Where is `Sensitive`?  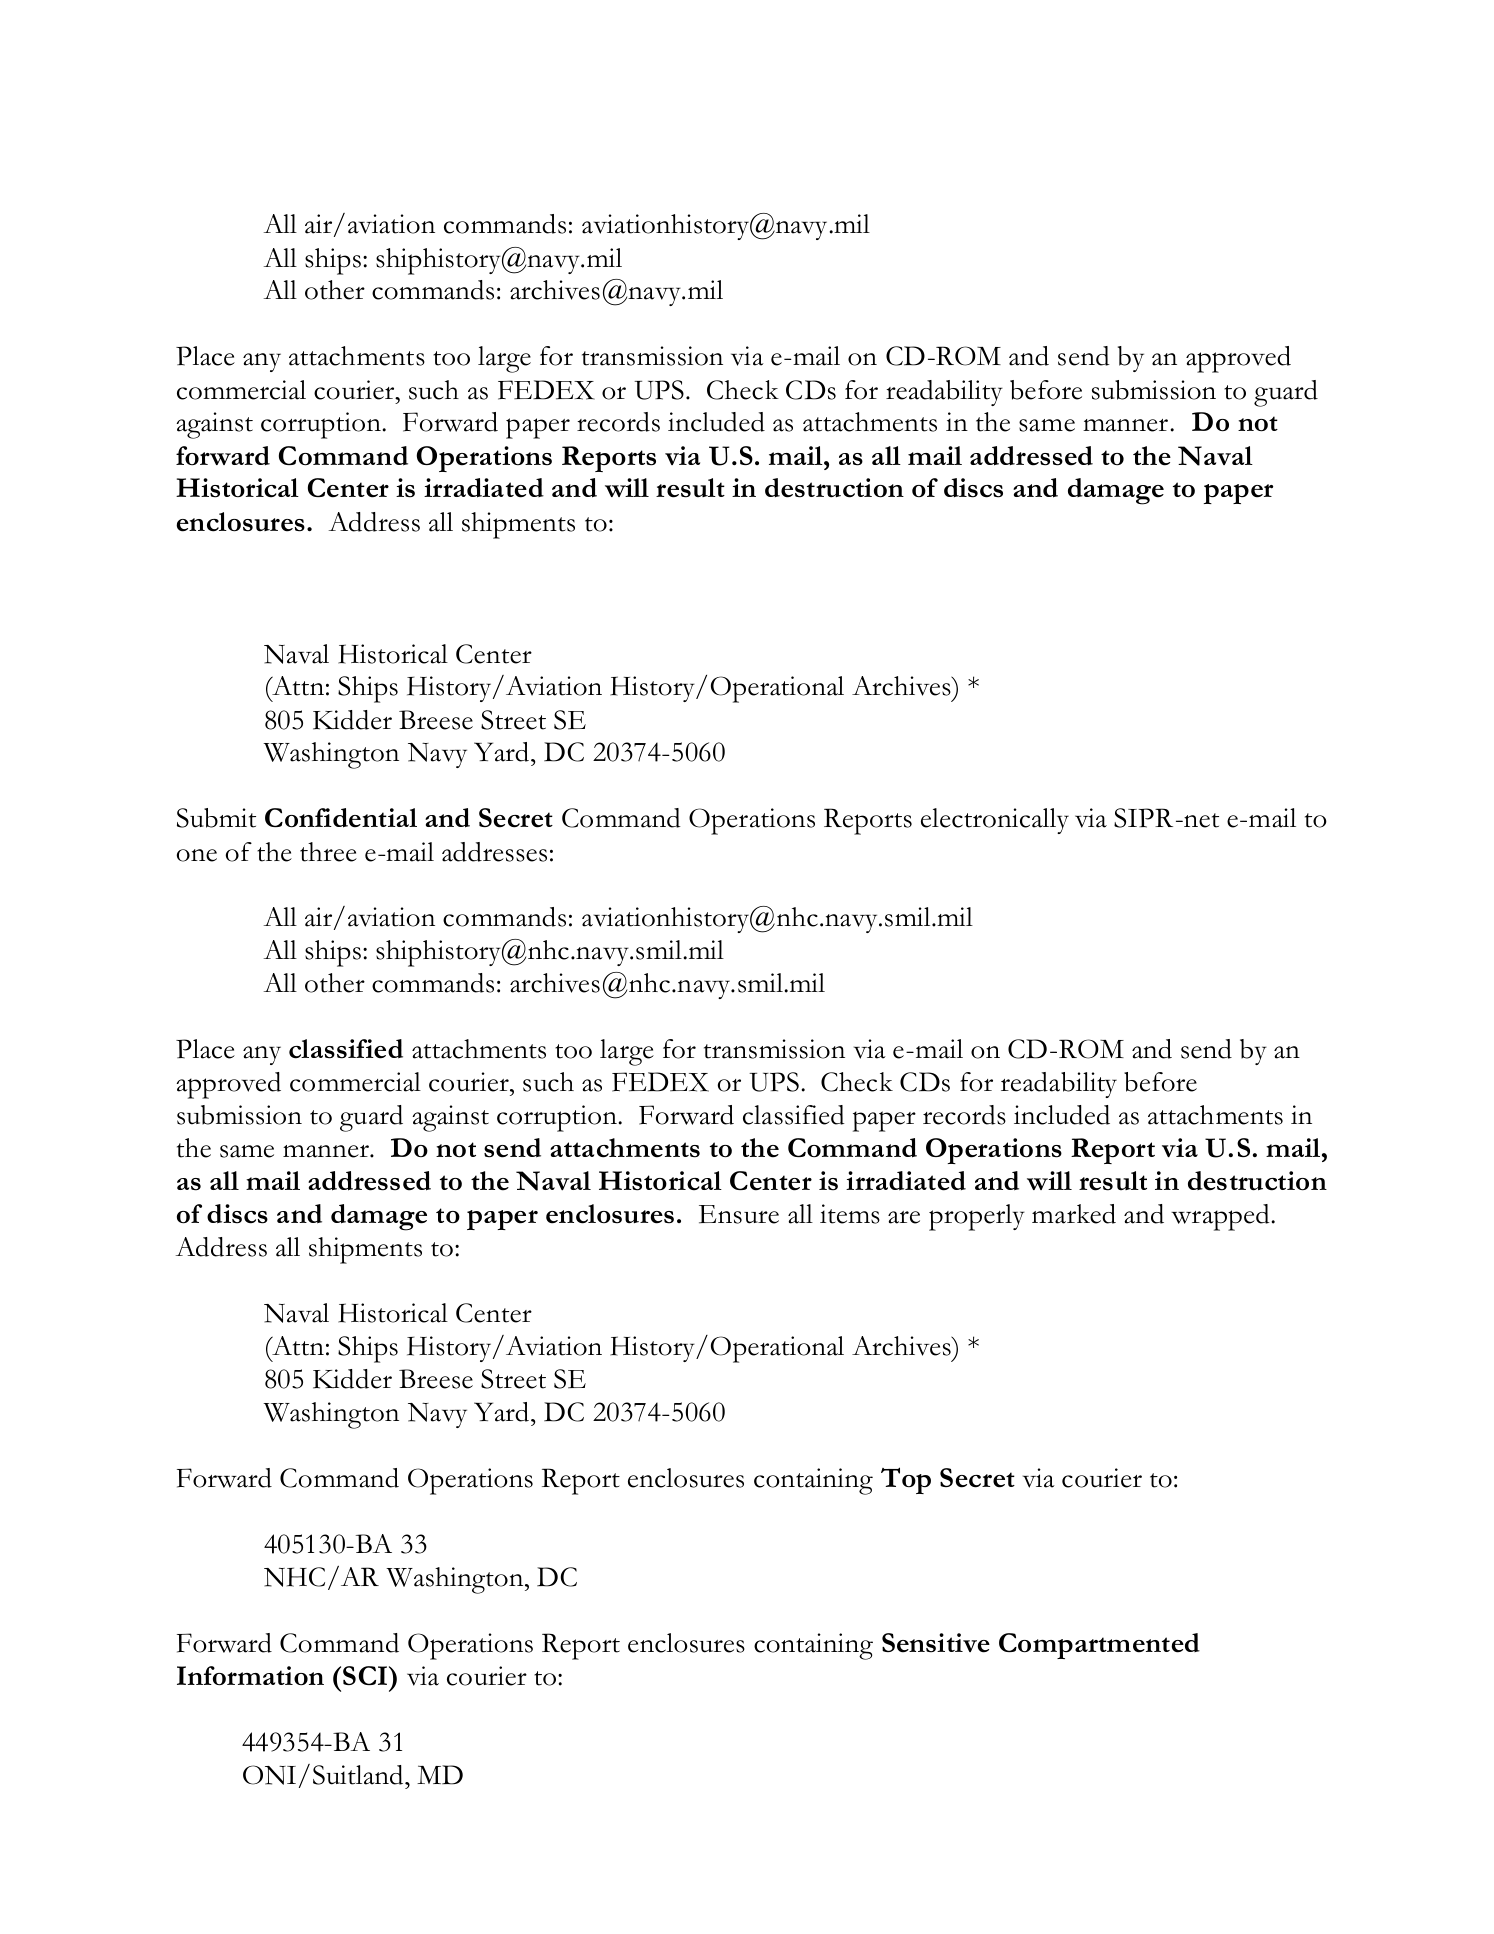 Sensitive is located at coordinates (936, 1643).
